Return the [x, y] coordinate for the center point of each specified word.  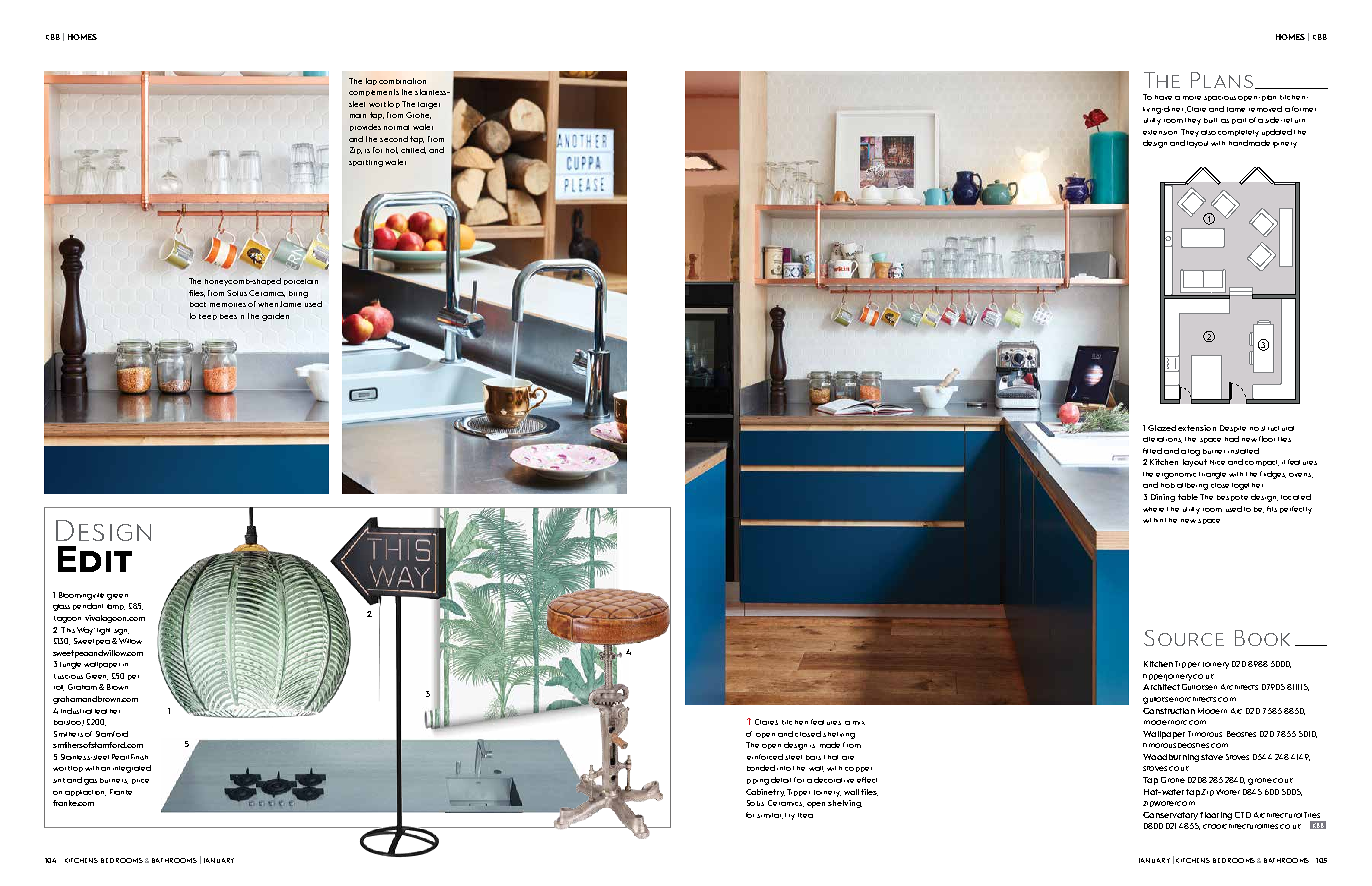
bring [298, 294]
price [140, 781]
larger [429, 105]
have [1163, 97]
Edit [95, 559]
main [358, 116]
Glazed [1162, 428]
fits [1272, 509]
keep [208, 317]
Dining [1163, 498]
